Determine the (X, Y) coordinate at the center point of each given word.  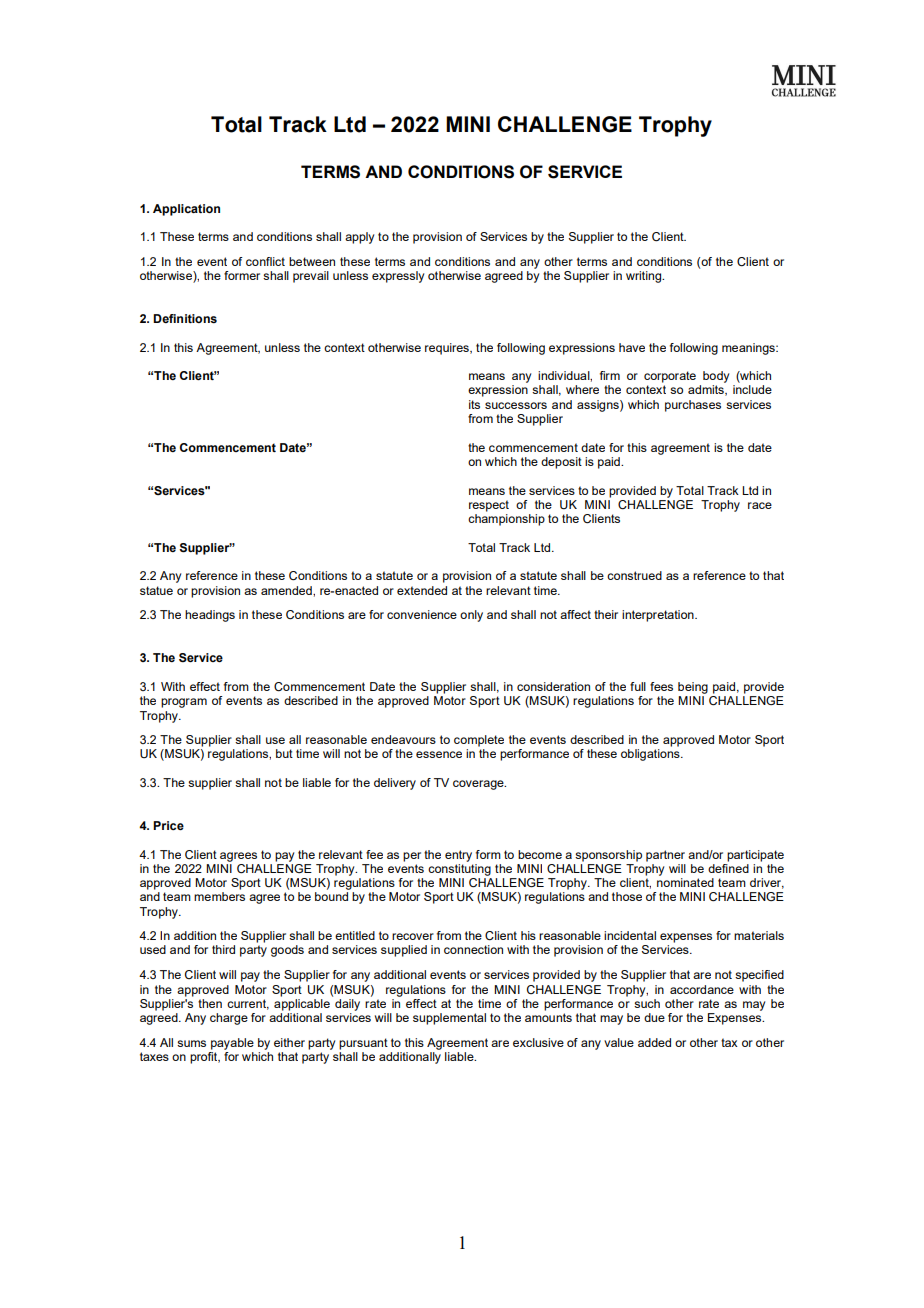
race (760, 505)
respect (489, 506)
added (654, 1042)
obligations (651, 755)
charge (229, 1019)
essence (439, 754)
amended (287, 590)
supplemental (449, 1019)
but (284, 753)
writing (645, 277)
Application (186, 210)
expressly (398, 277)
